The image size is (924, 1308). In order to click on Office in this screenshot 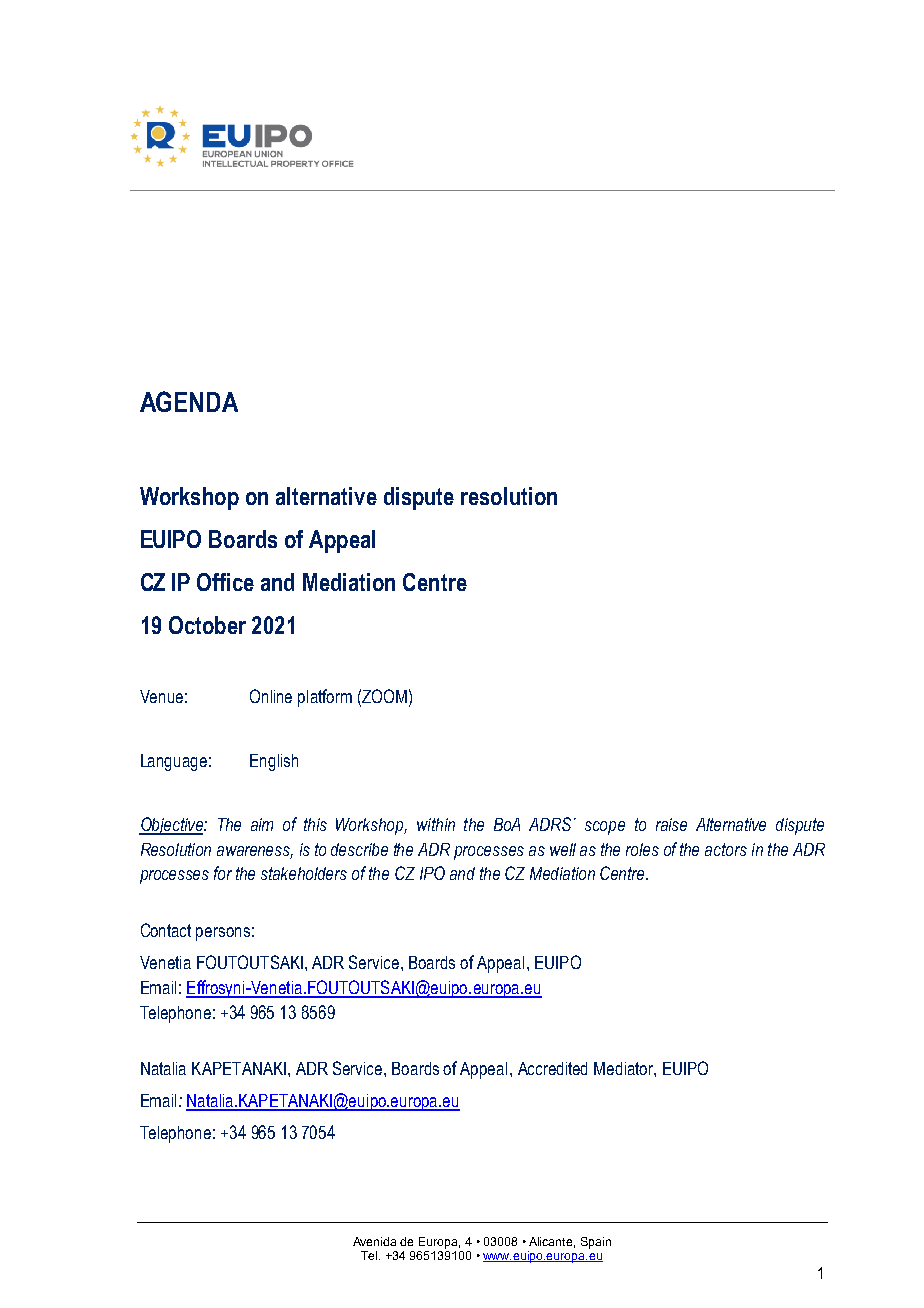, I will do `click(225, 582)`.
